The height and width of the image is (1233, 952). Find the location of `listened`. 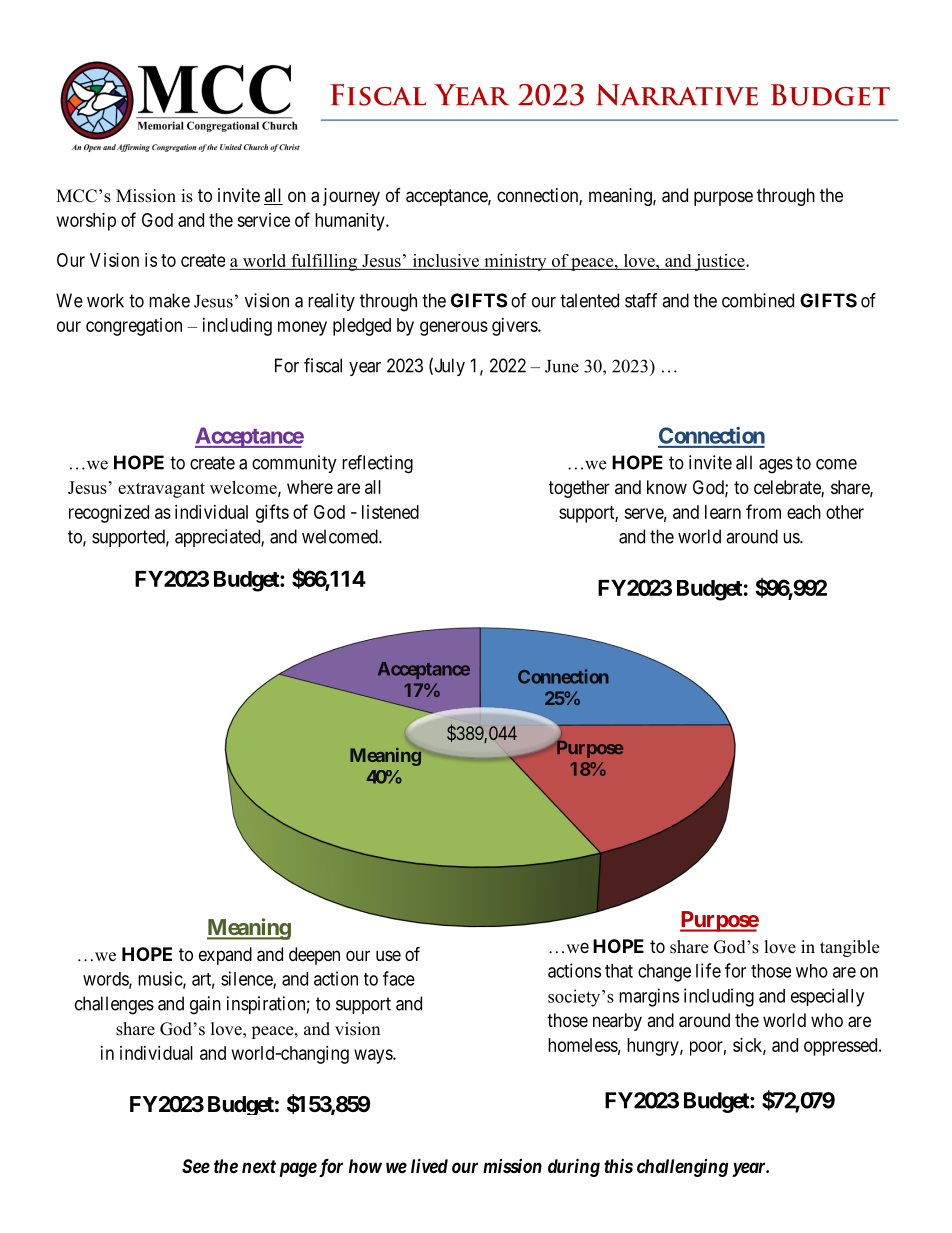

listened is located at coordinates (390, 512).
